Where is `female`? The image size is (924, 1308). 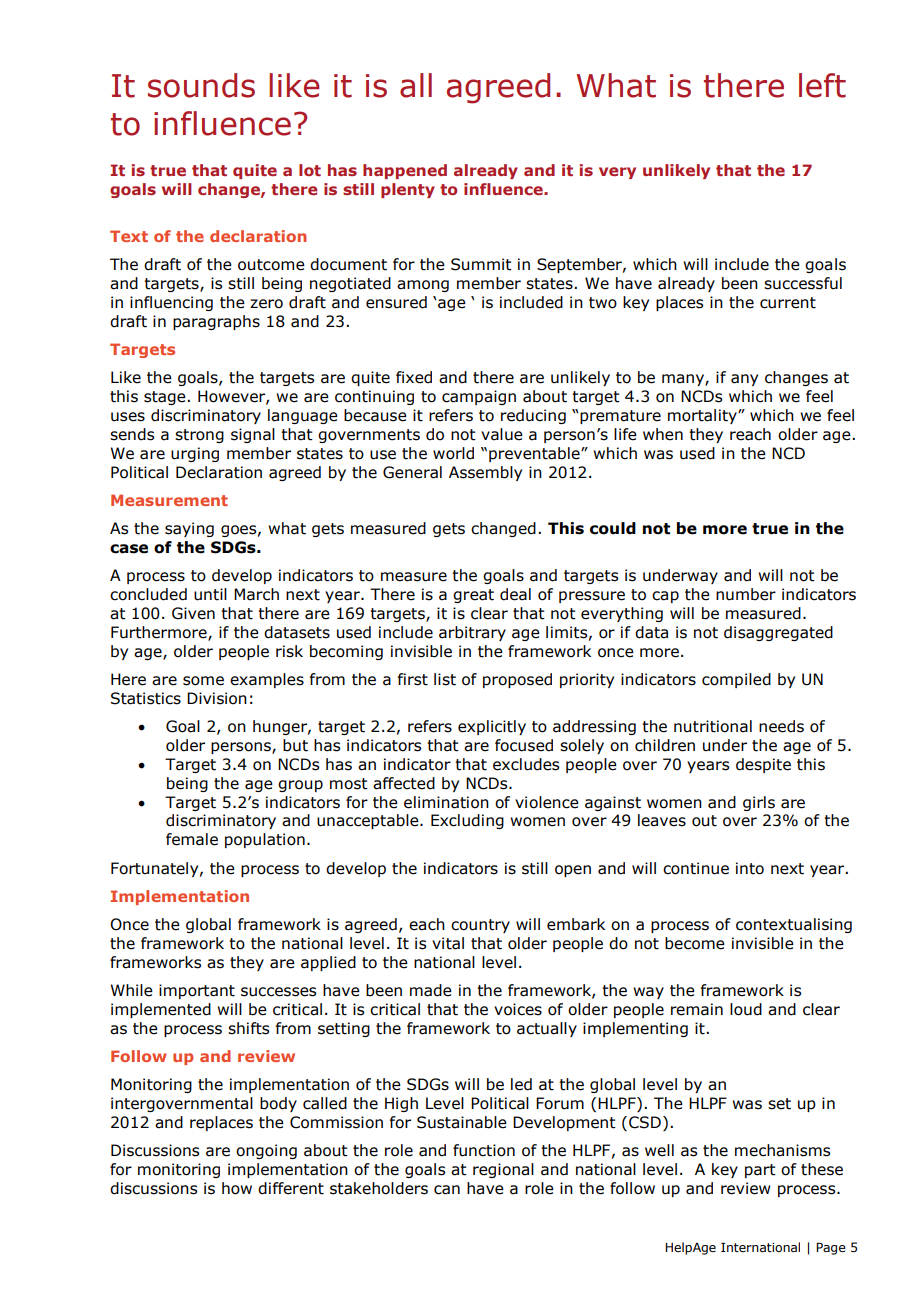
female is located at coordinates (192, 839).
